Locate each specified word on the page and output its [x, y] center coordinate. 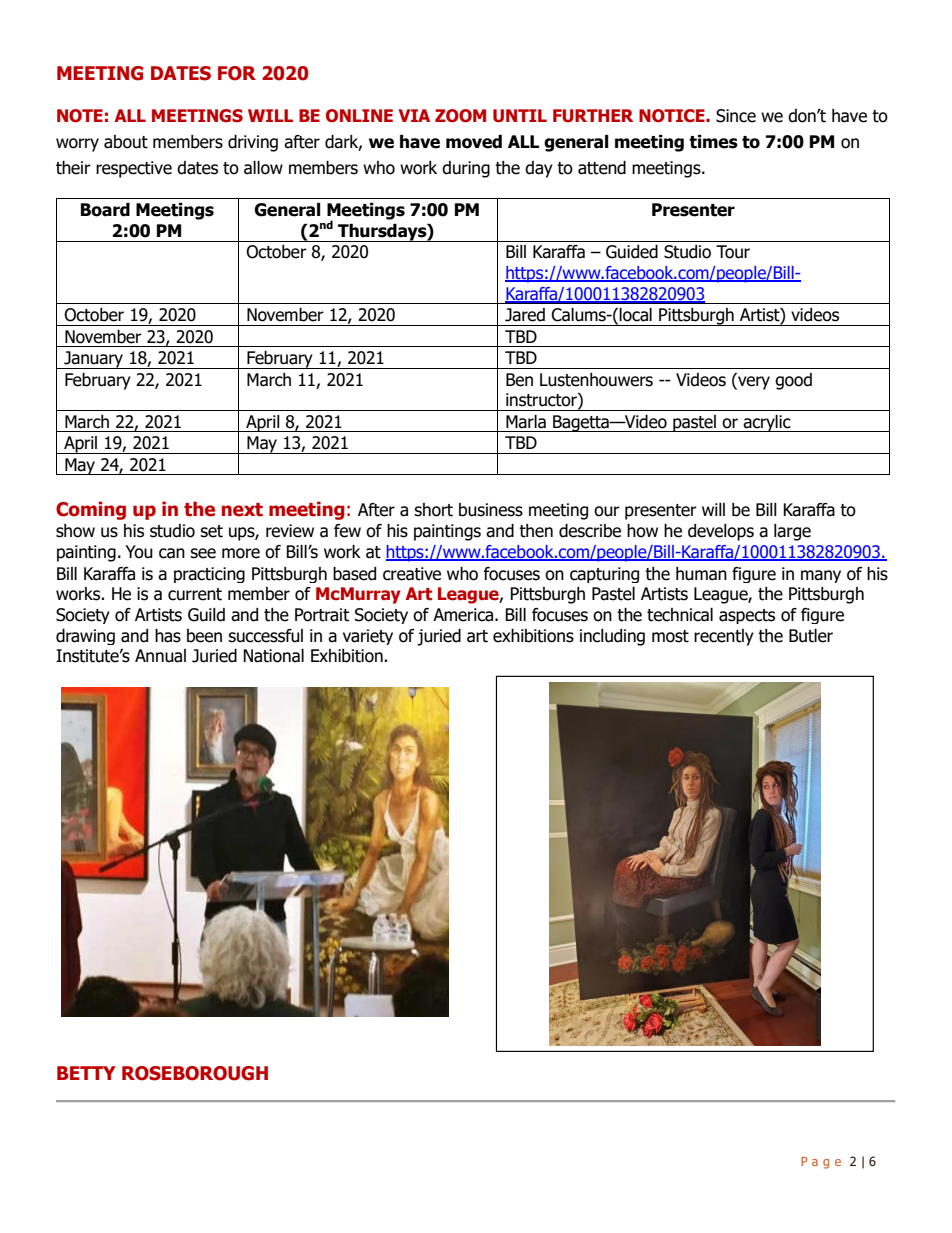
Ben [519, 380]
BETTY [86, 1073]
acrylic [767, 423]
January [94, 360]
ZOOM [460, 116]
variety [368, 637]
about [126, 142]
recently [724, 637]
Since [736, 116]
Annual [160, 656]
